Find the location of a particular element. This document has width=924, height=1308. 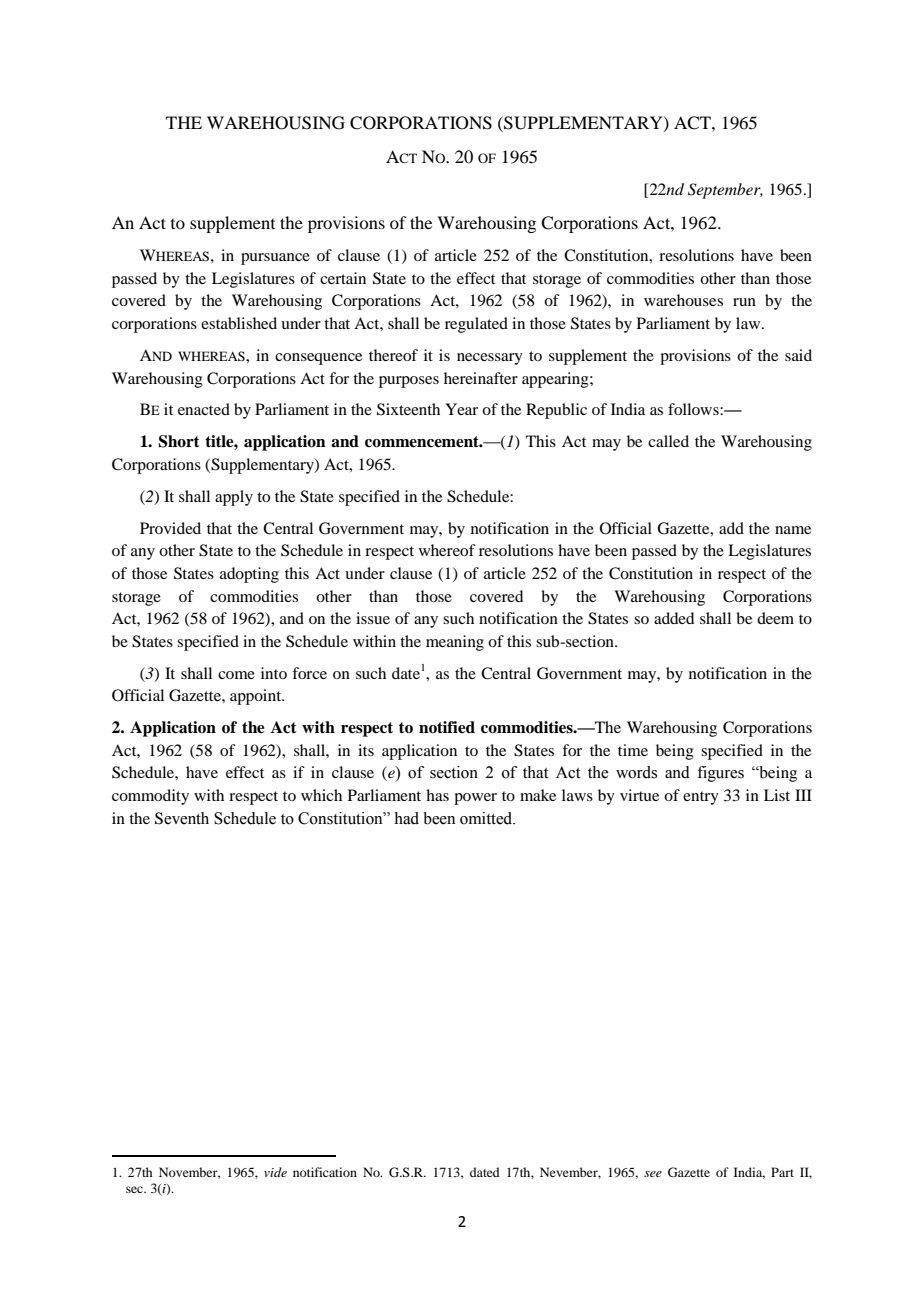

pursuance is located at coordinates (275, 259).
